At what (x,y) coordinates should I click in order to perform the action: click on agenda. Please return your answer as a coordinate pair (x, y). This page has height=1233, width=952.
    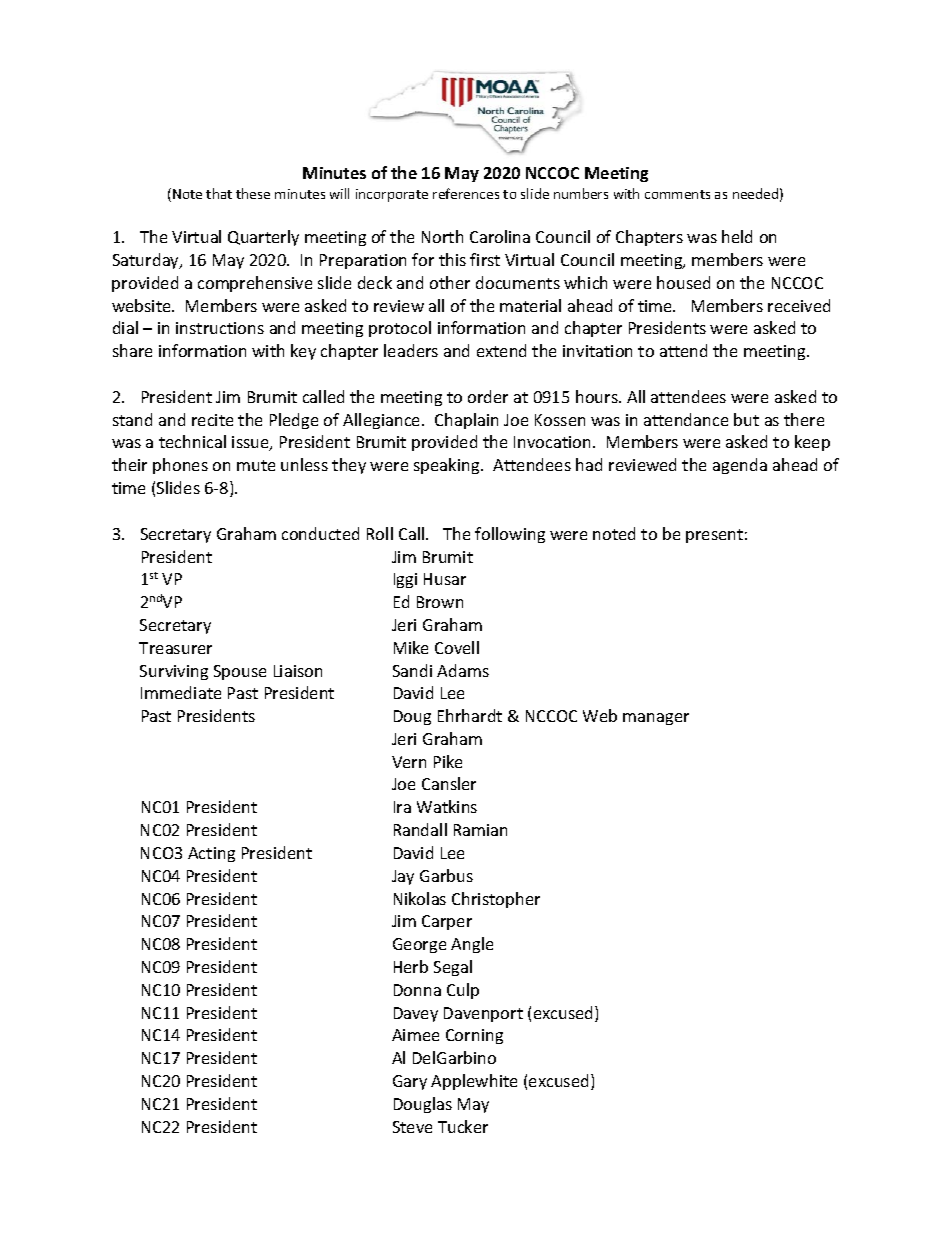
    Looking at the image, I should click on (740, 466).
